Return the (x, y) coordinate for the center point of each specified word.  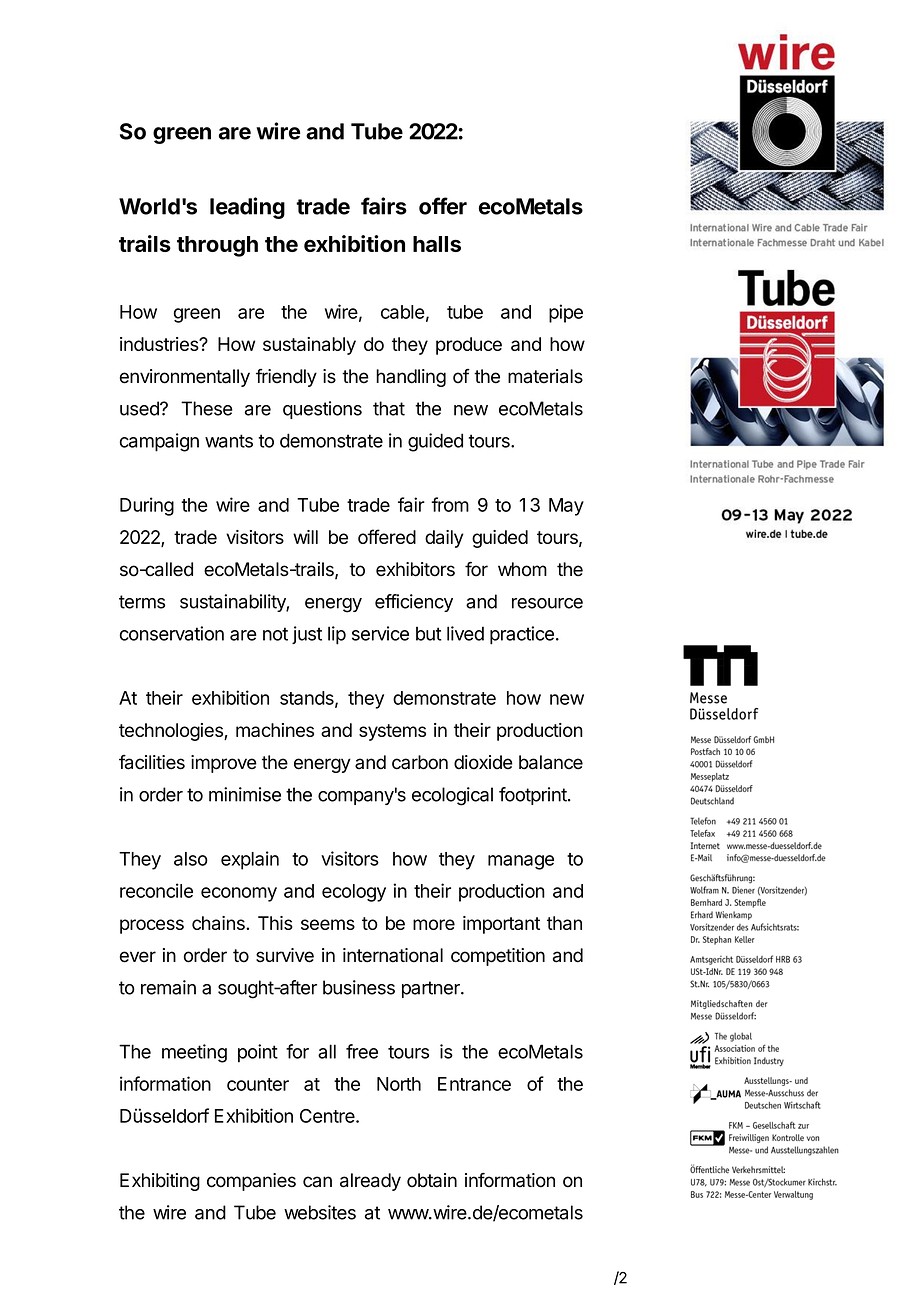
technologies (172, 732)
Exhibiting (160, 1182)
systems (392, 732)
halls (437, 244)
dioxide (483, 762)
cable (403, 312)
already (370, 1182)
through (217, 246)
